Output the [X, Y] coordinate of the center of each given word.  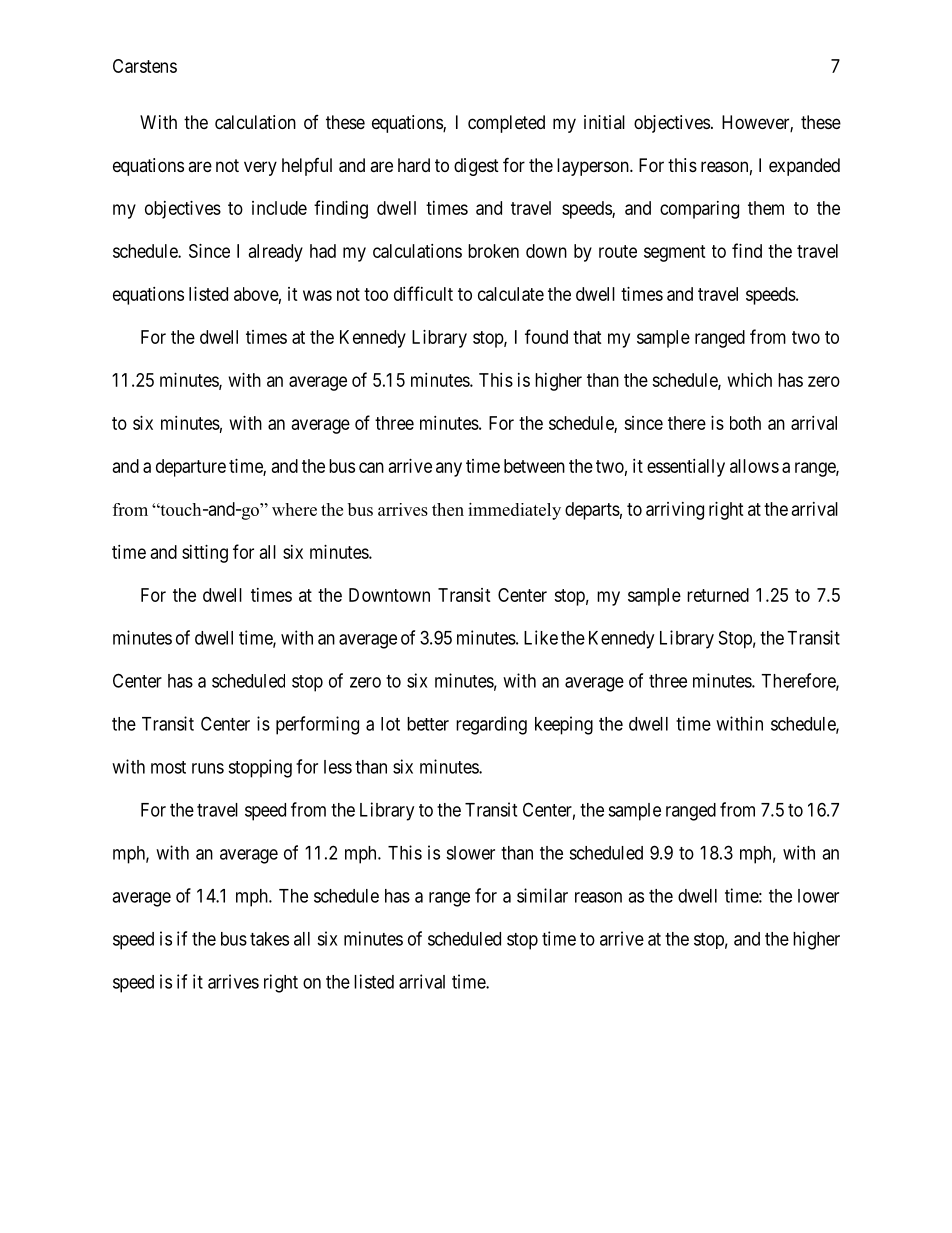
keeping [564, 725]
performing [317, 725]
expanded [804, 167]
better [428, 724]
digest [476, 167]
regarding [491, 725]
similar [542, 895]
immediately [514, 511]
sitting [205, 554]
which [750, 380]
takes [269, 939]
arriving [675, 511]
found [546, 336]
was [317, 295]
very [260, 168]
